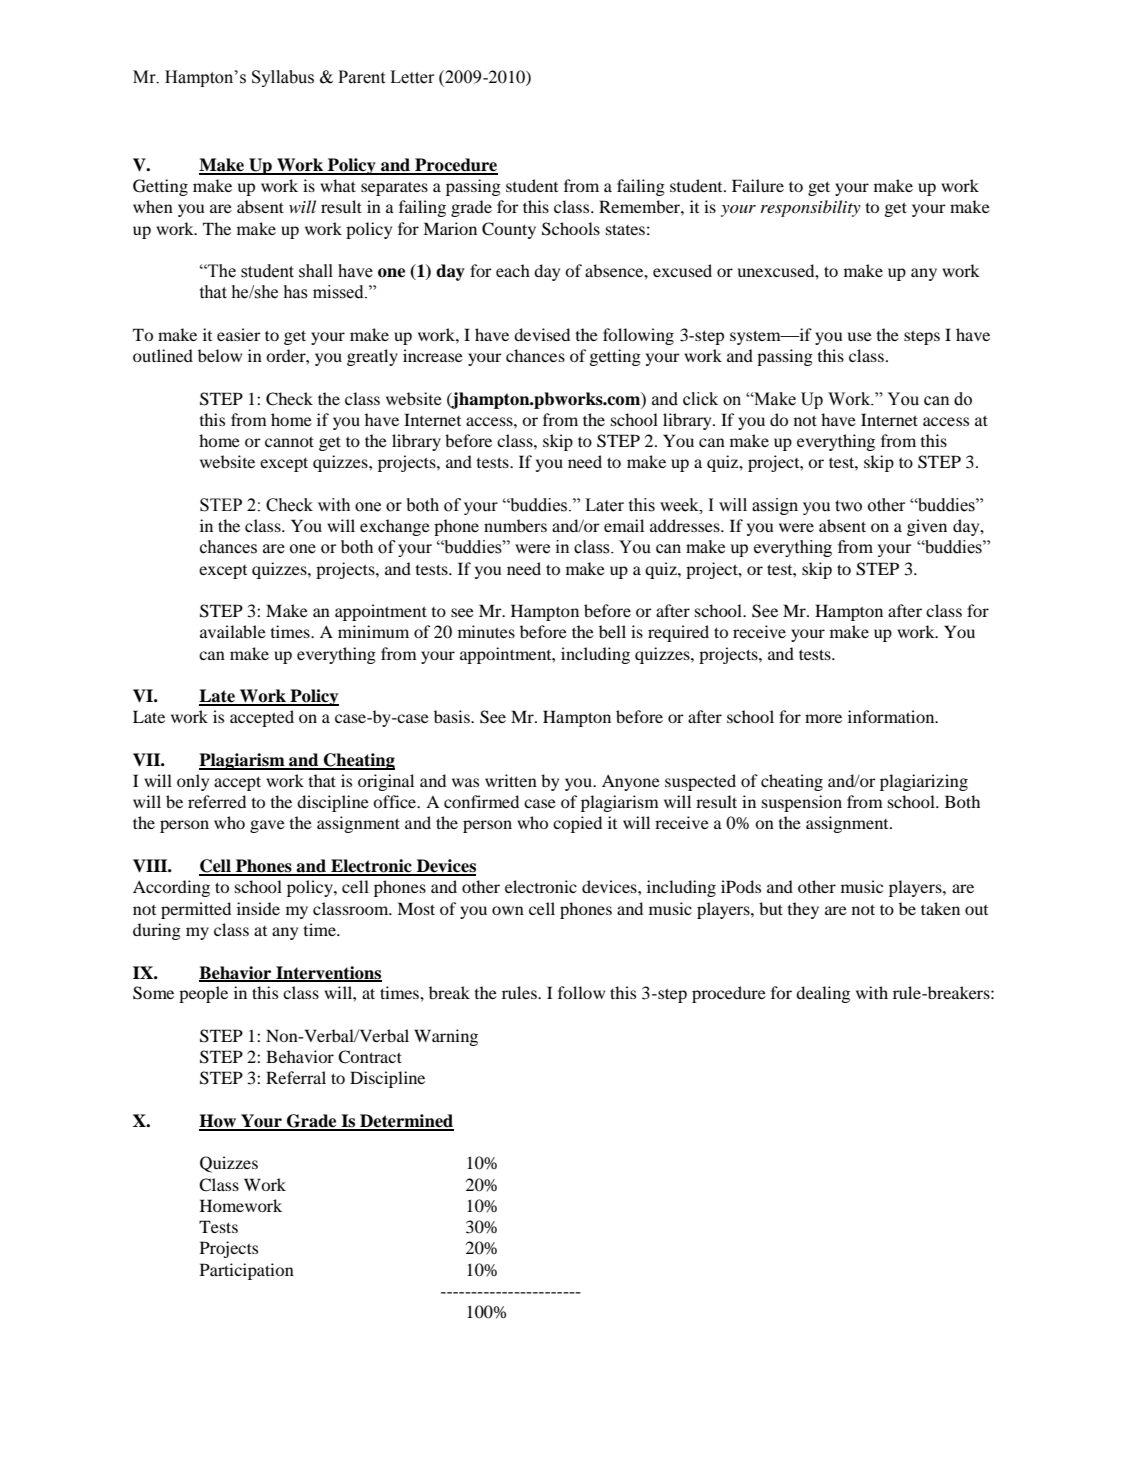 The image size is (1130, 1463). Describe the element at coordinates (823, 718) in the page. I see `more` at that location.
